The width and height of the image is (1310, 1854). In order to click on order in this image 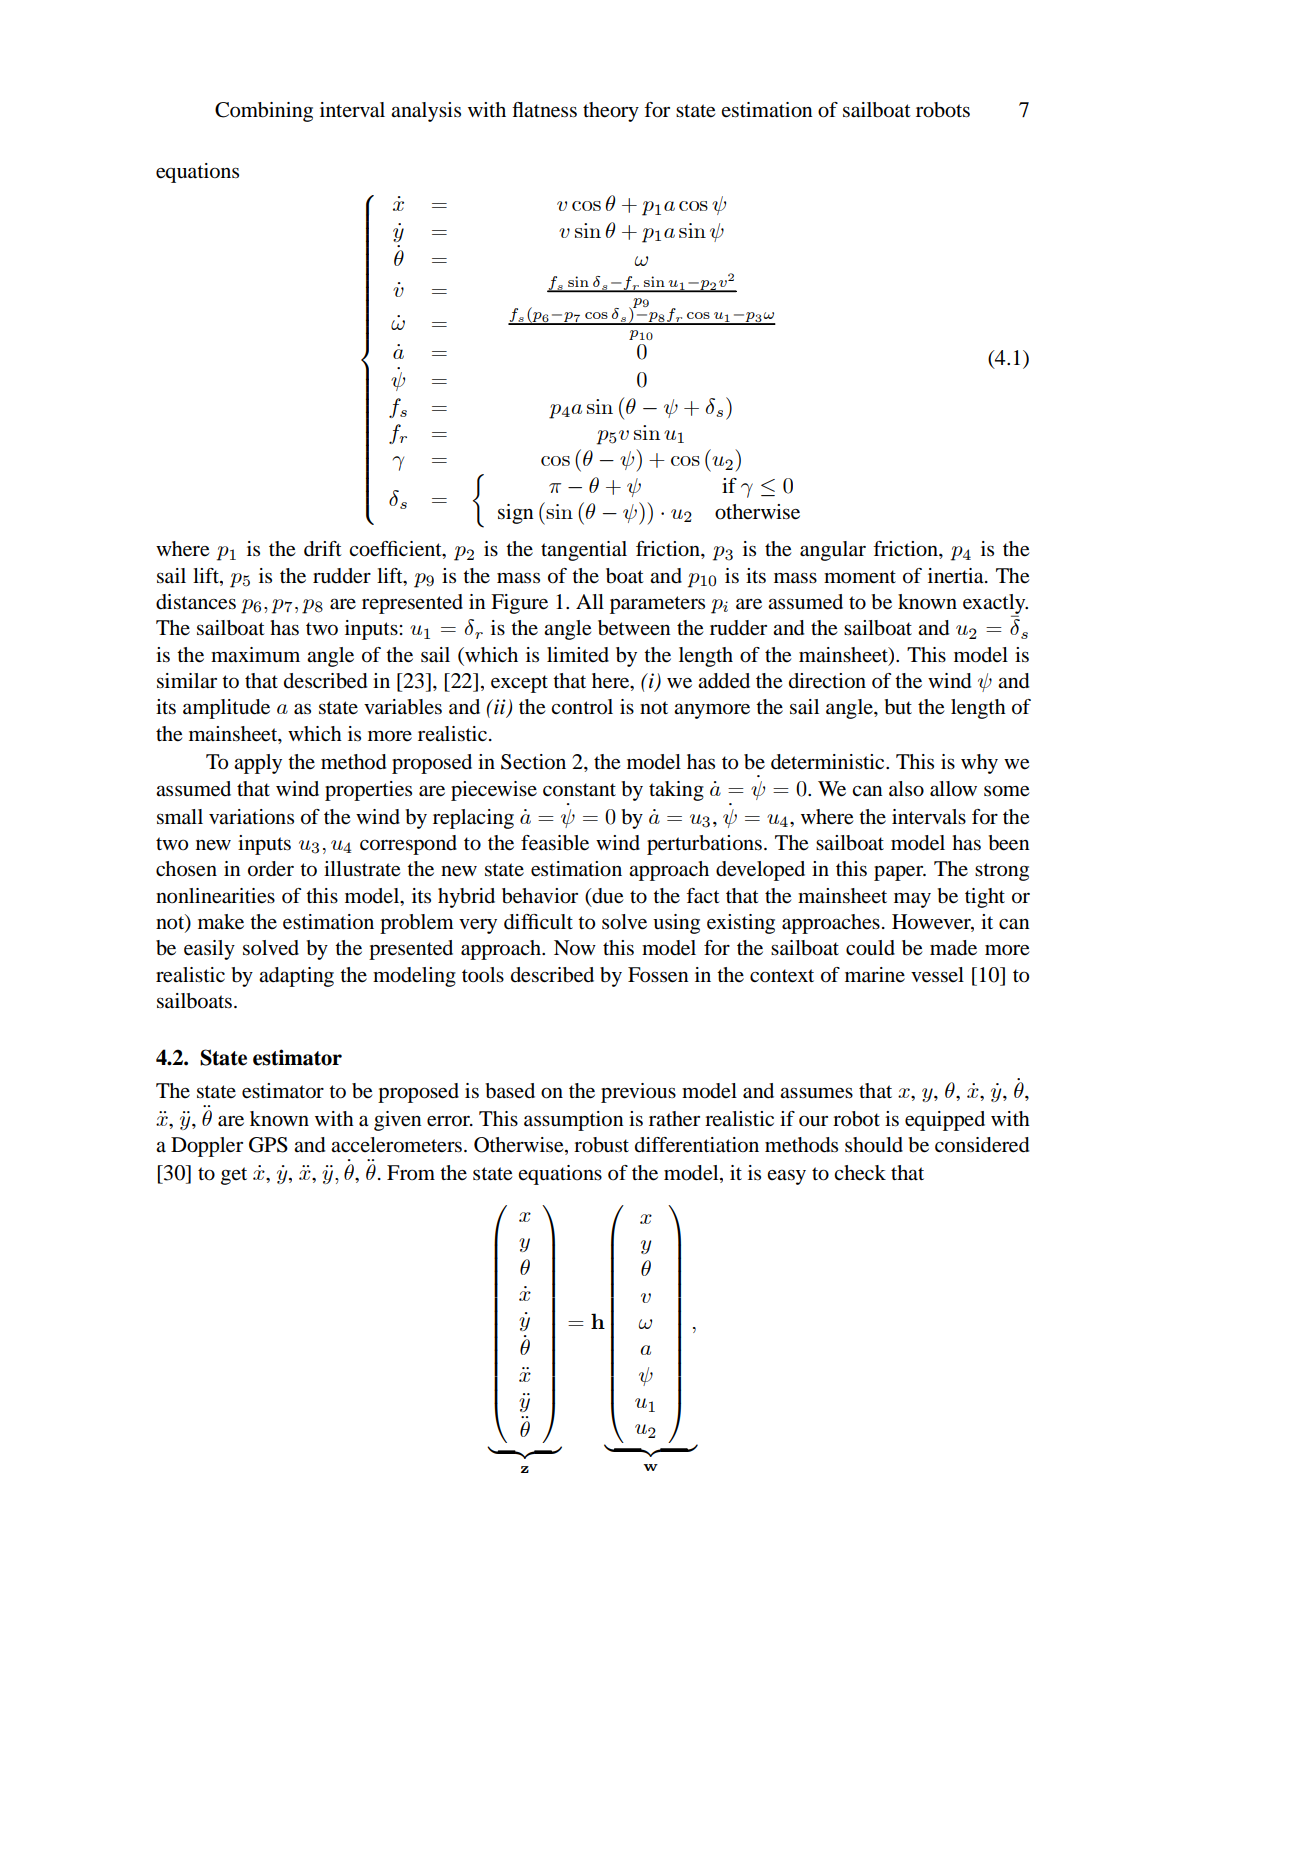, I will do `click(271, 869)`.
